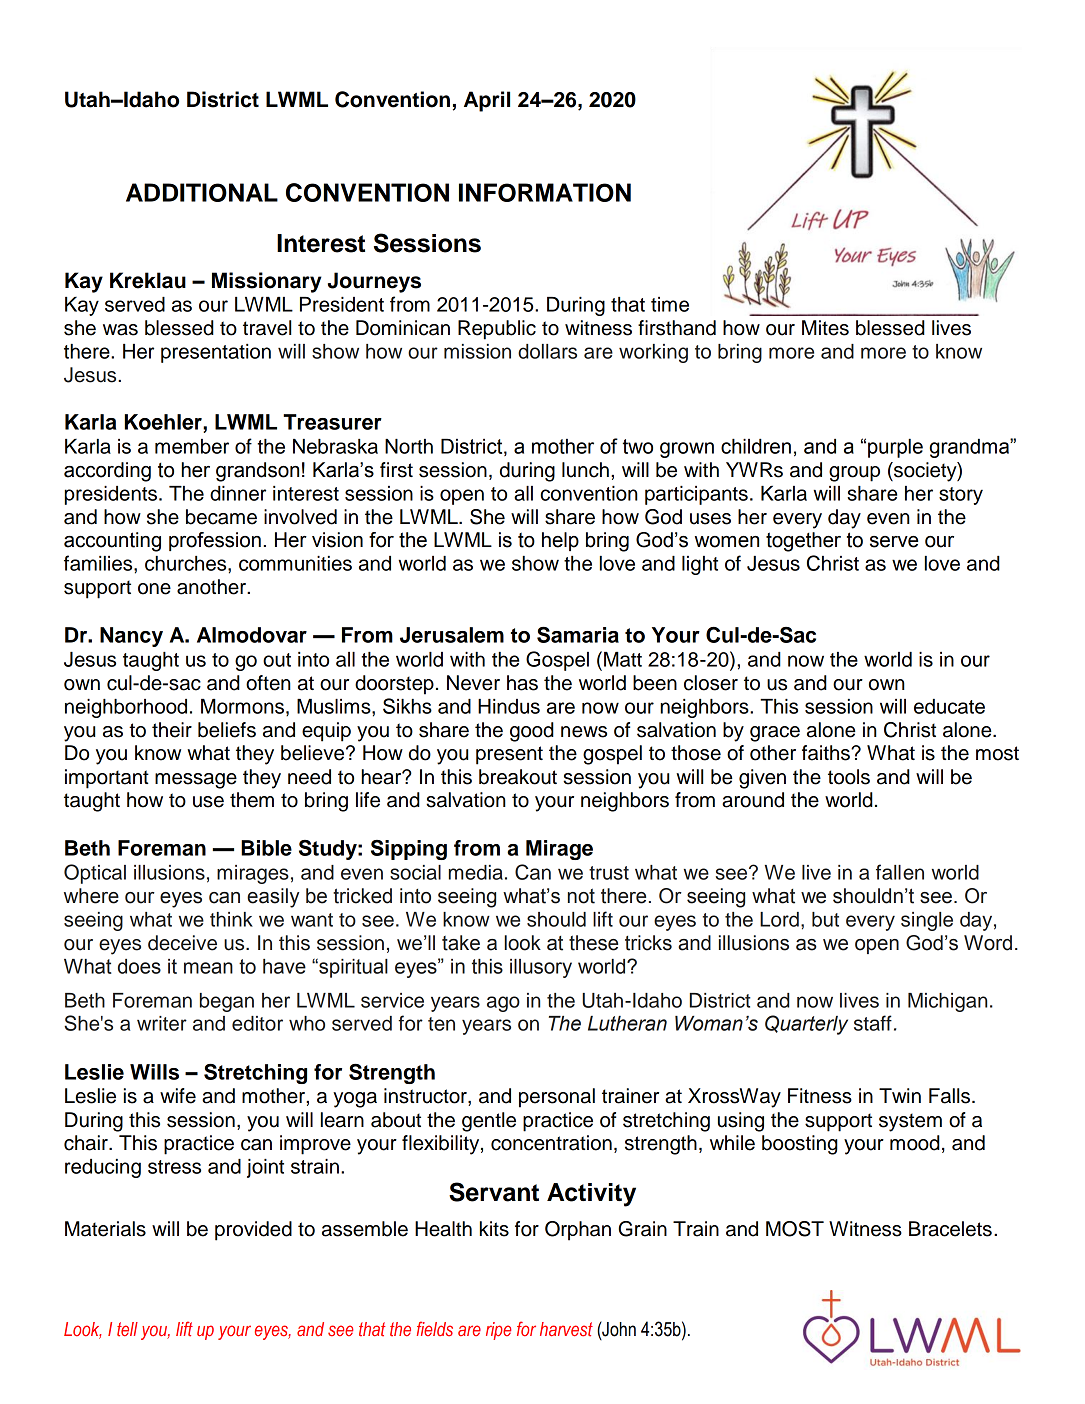 Image resolution: width=1085 pixels, height=1404 pixels. What do you see at coordinates (227, 1002) in the screenshot?
I see `began` at bounding box center [227, 1002].
